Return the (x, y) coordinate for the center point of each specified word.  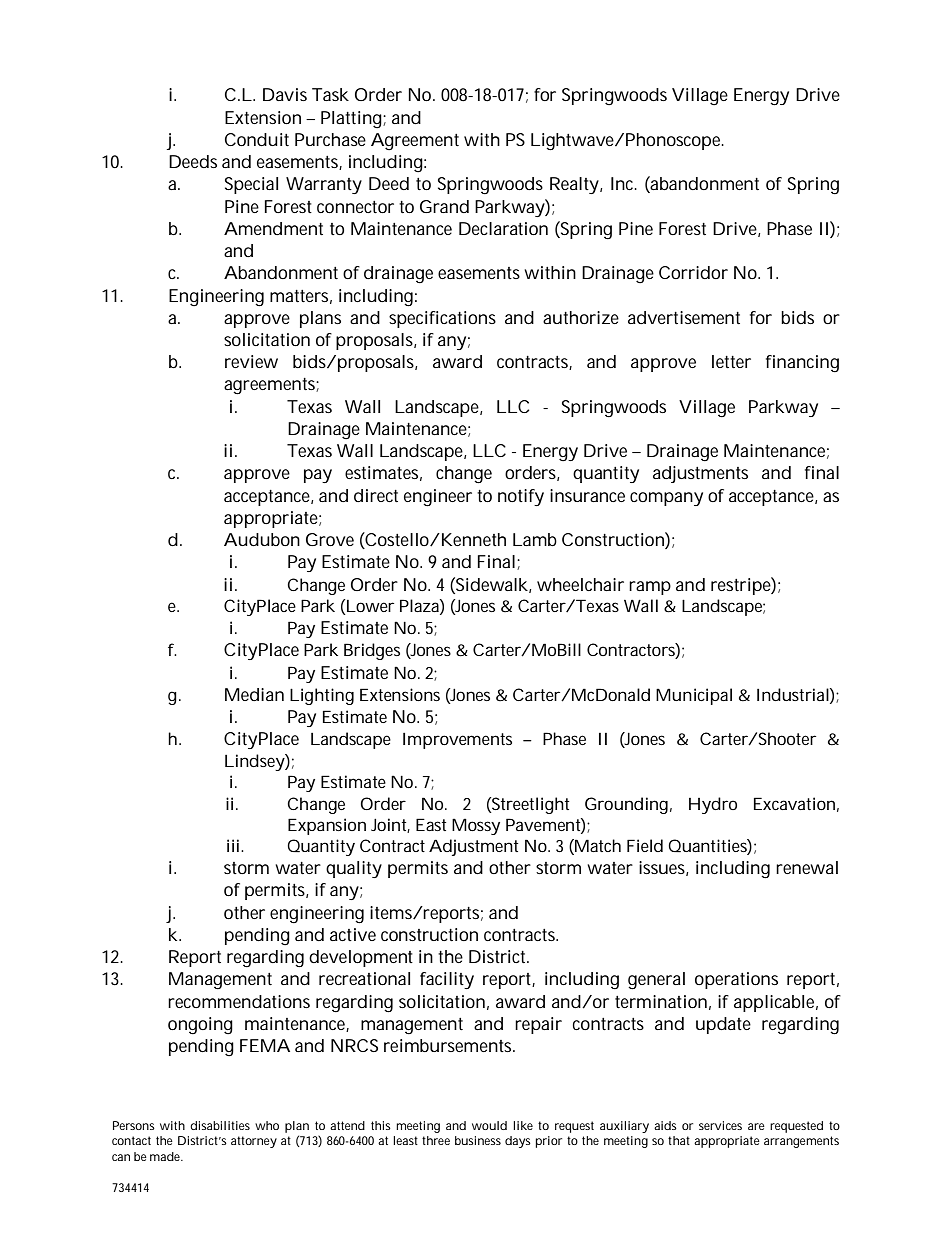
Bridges (372, 651)
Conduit (257, 139)
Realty (574, 185)
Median (254, 694)
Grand (444, 206)
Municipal (694, 696)
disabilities (220, 1125)
